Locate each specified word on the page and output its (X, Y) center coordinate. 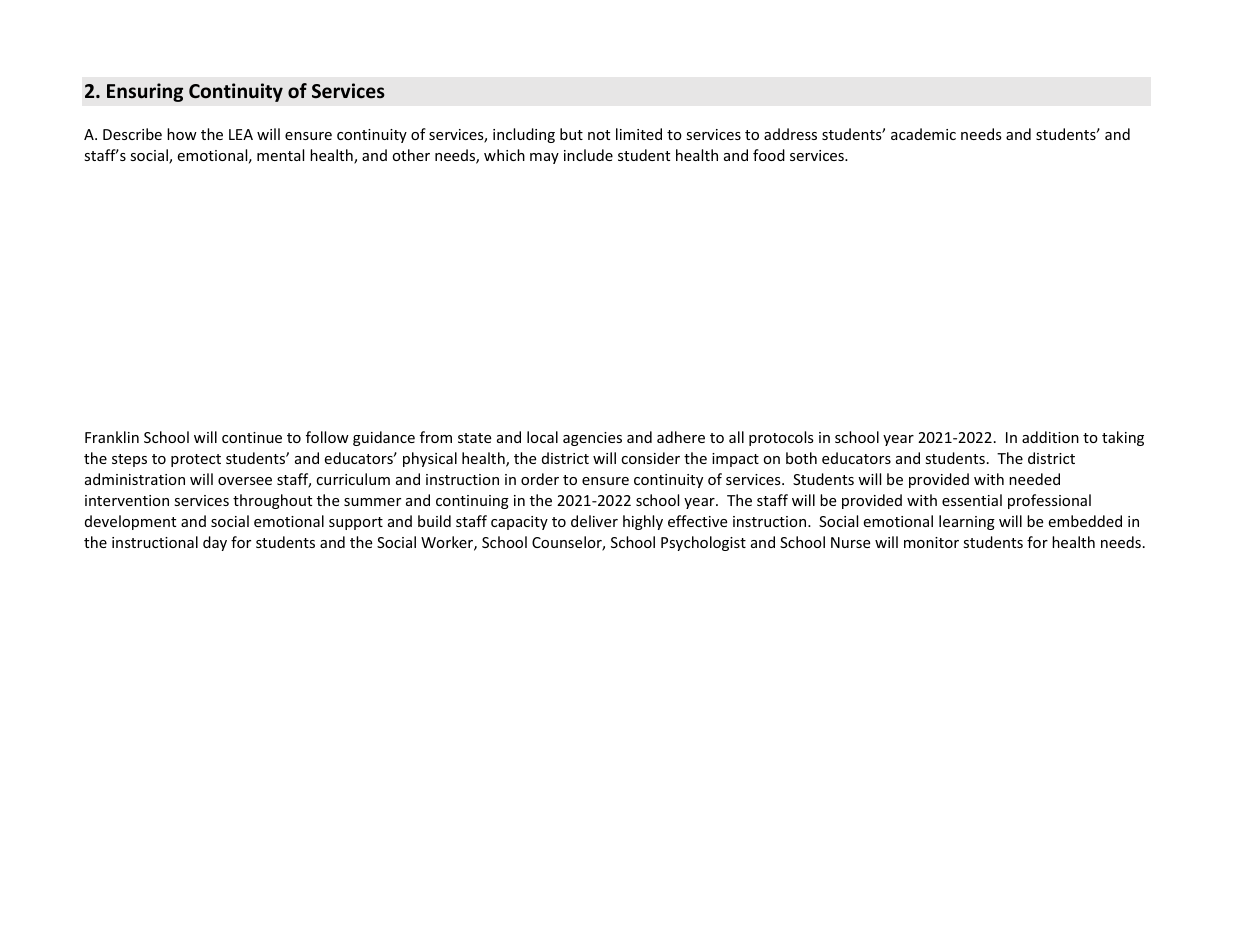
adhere (681, 437)
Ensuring (145, 92)
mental (280, 155)
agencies (592, 439)
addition (1050, 437)
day (215, 543)
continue (252, 437)
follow (327, 437)
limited (639, 134)
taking (1123, 438)
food (769, 155)
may (544, 158)
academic (923, 134)
